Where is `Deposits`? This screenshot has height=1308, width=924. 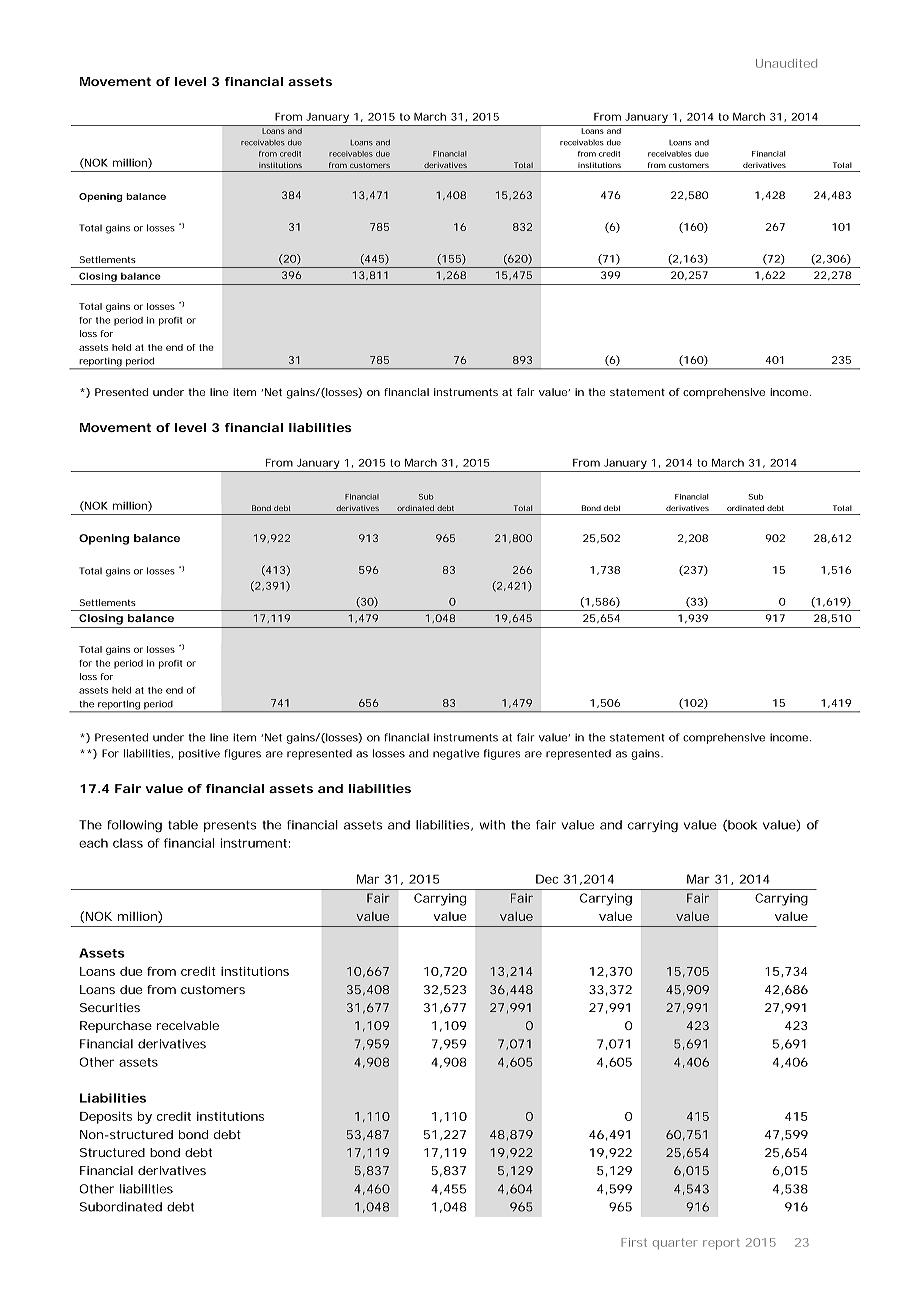
Deposits is located at coordinates (106, 1118).
